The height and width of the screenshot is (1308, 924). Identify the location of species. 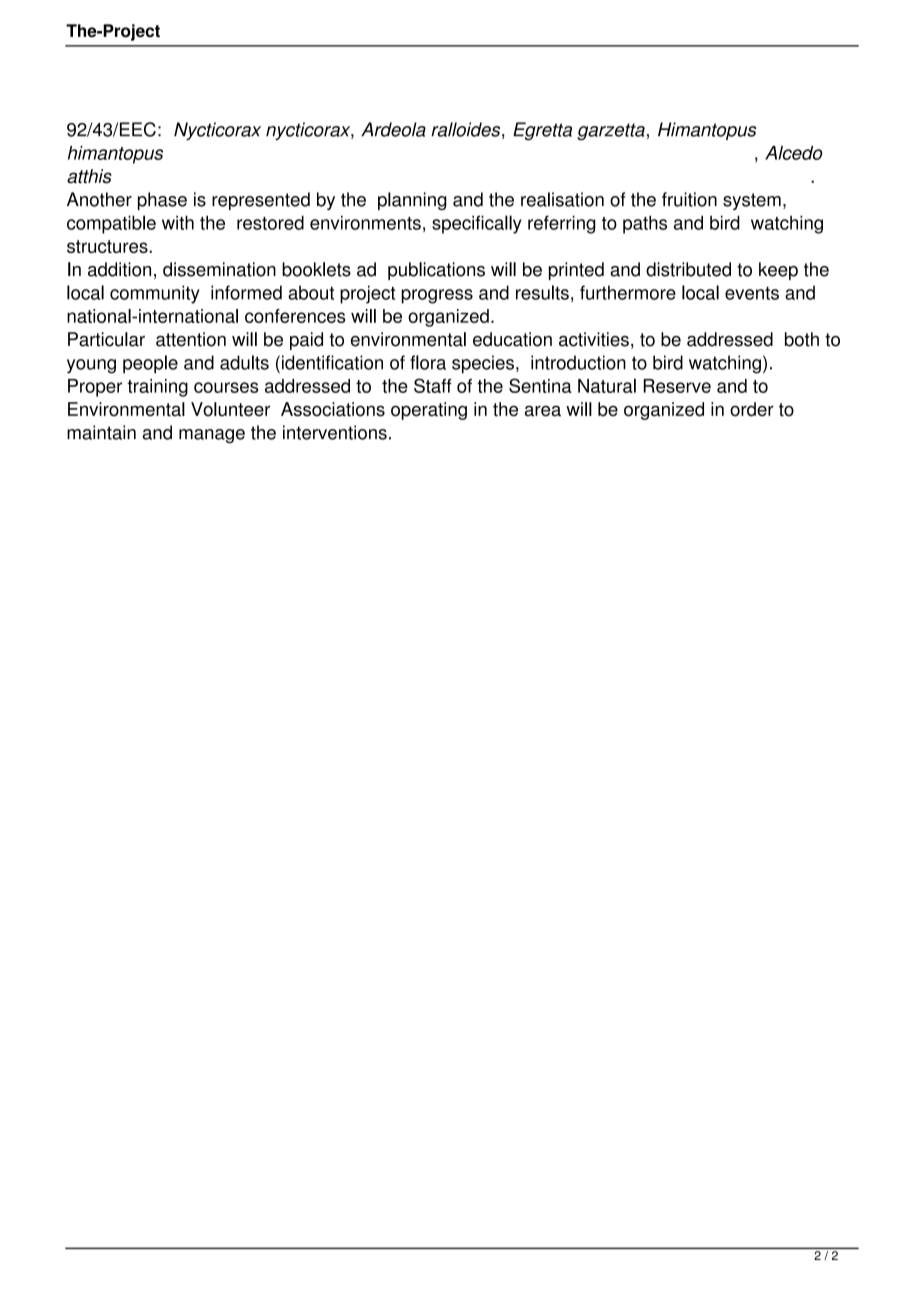
(483, 364).
